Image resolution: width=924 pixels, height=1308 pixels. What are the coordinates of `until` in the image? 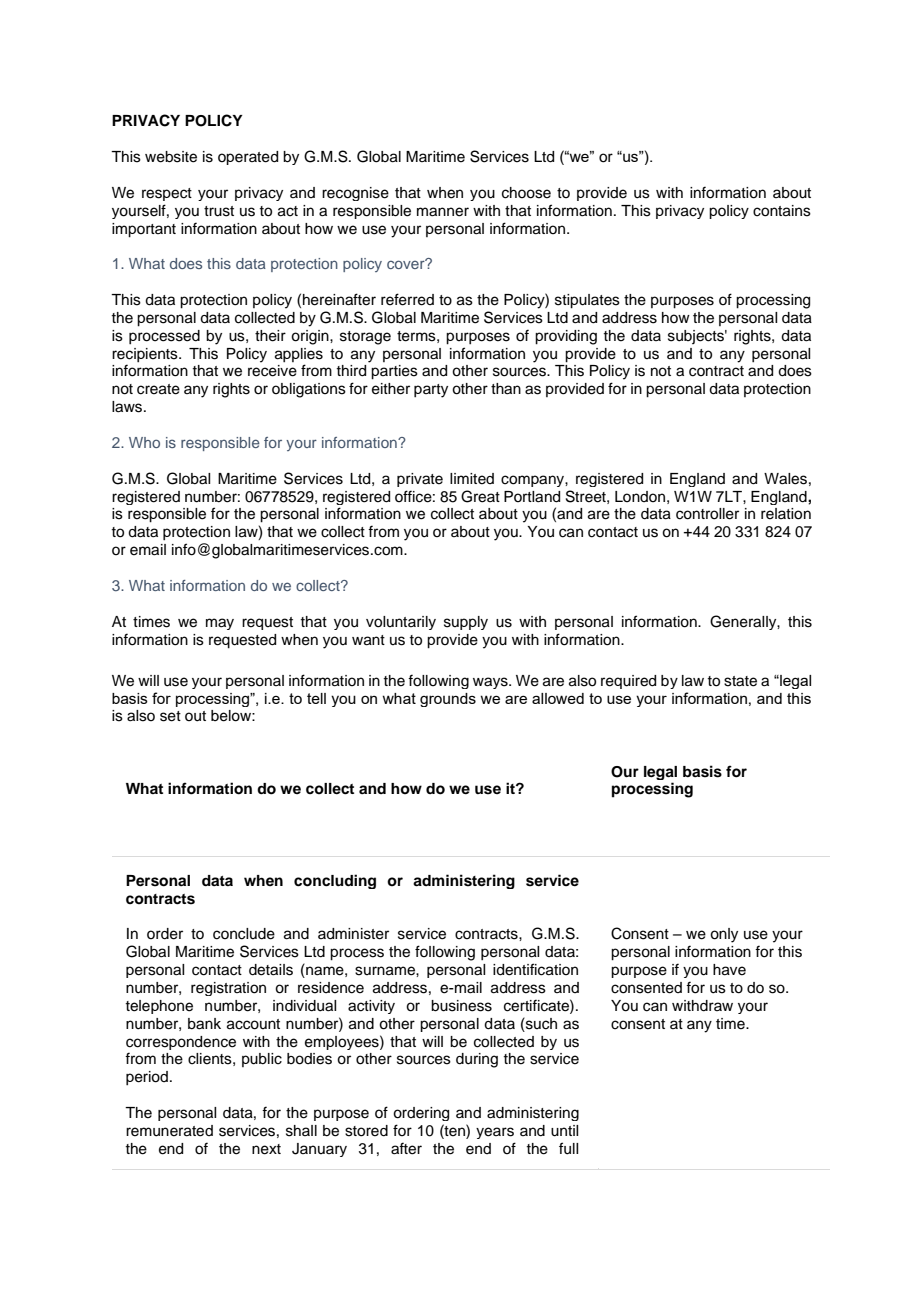 It's located at (564, 1131).
